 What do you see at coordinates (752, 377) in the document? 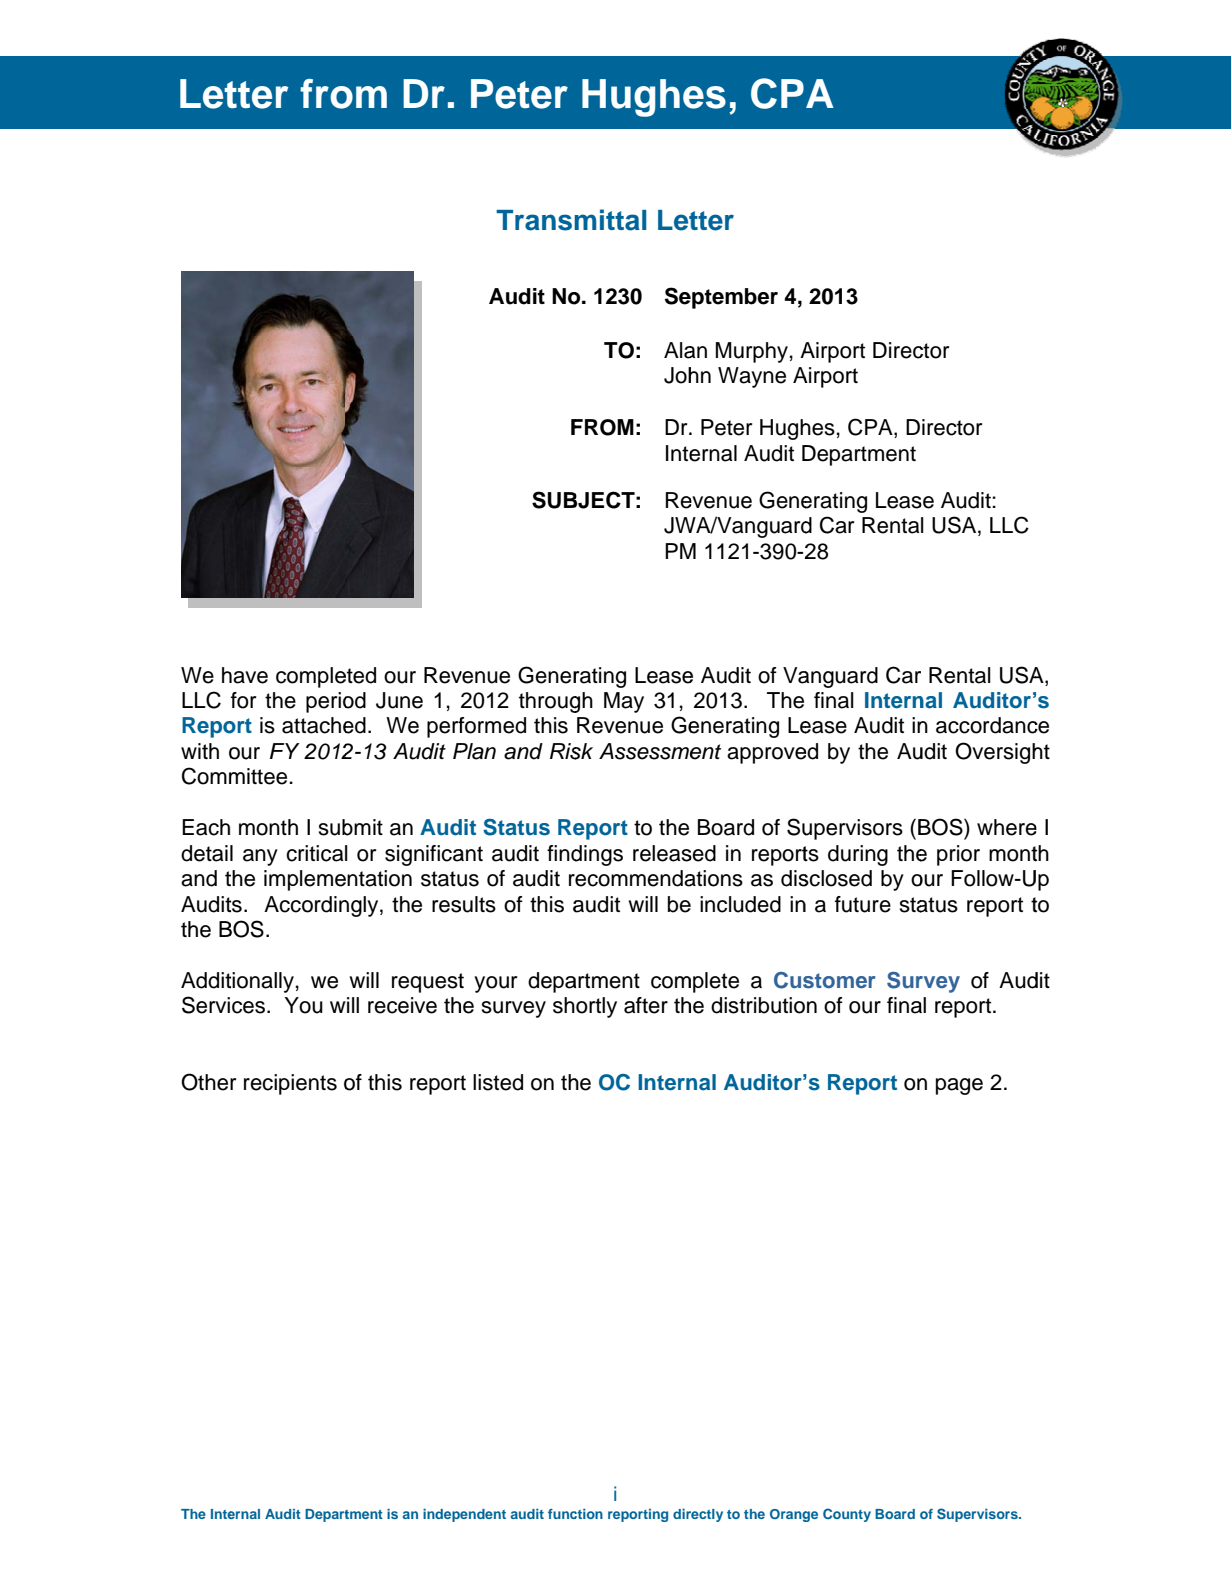
I see `Wayne` at bounding box center [752, 377].
